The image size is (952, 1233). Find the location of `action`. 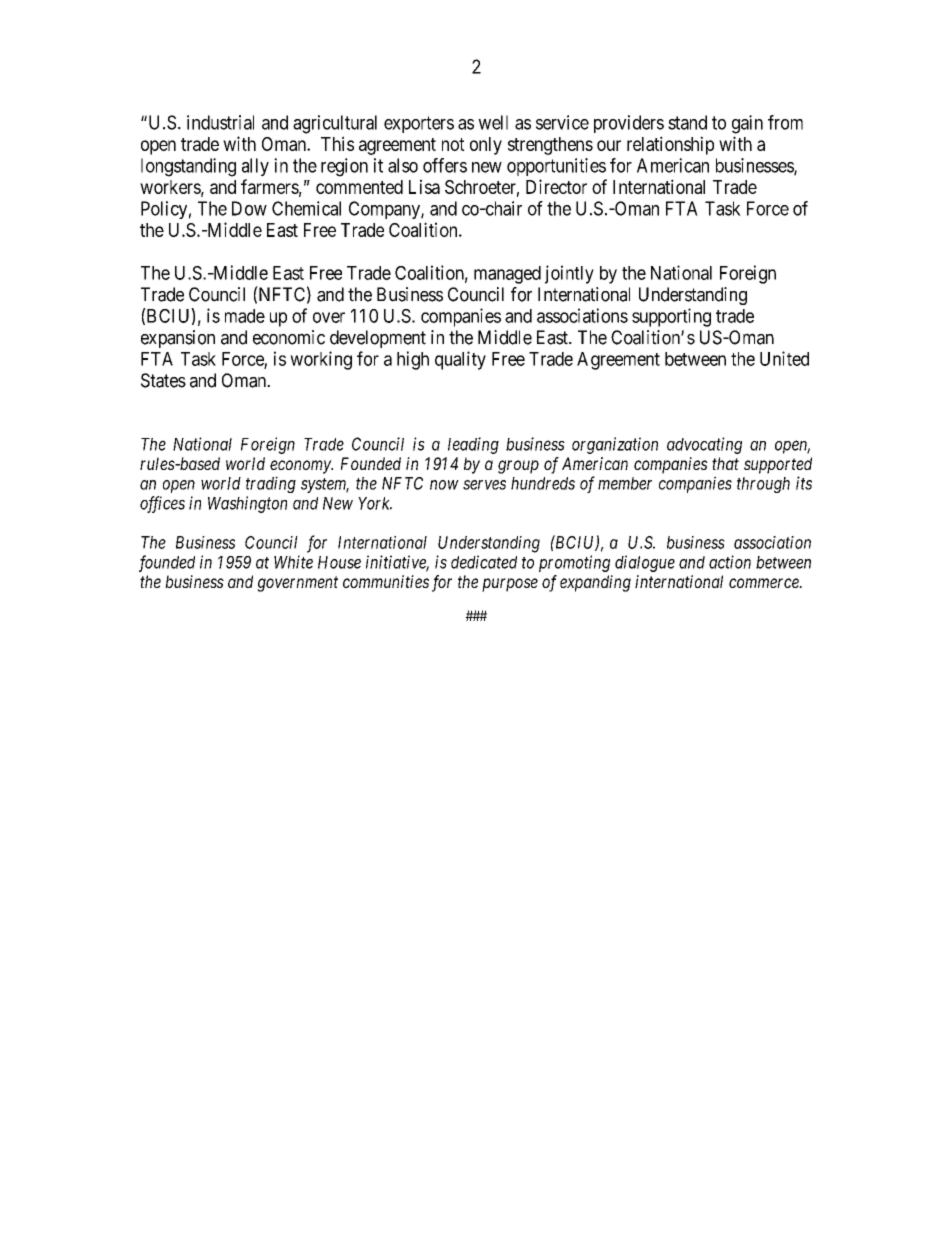

action is located at coordinates (730, 562).
